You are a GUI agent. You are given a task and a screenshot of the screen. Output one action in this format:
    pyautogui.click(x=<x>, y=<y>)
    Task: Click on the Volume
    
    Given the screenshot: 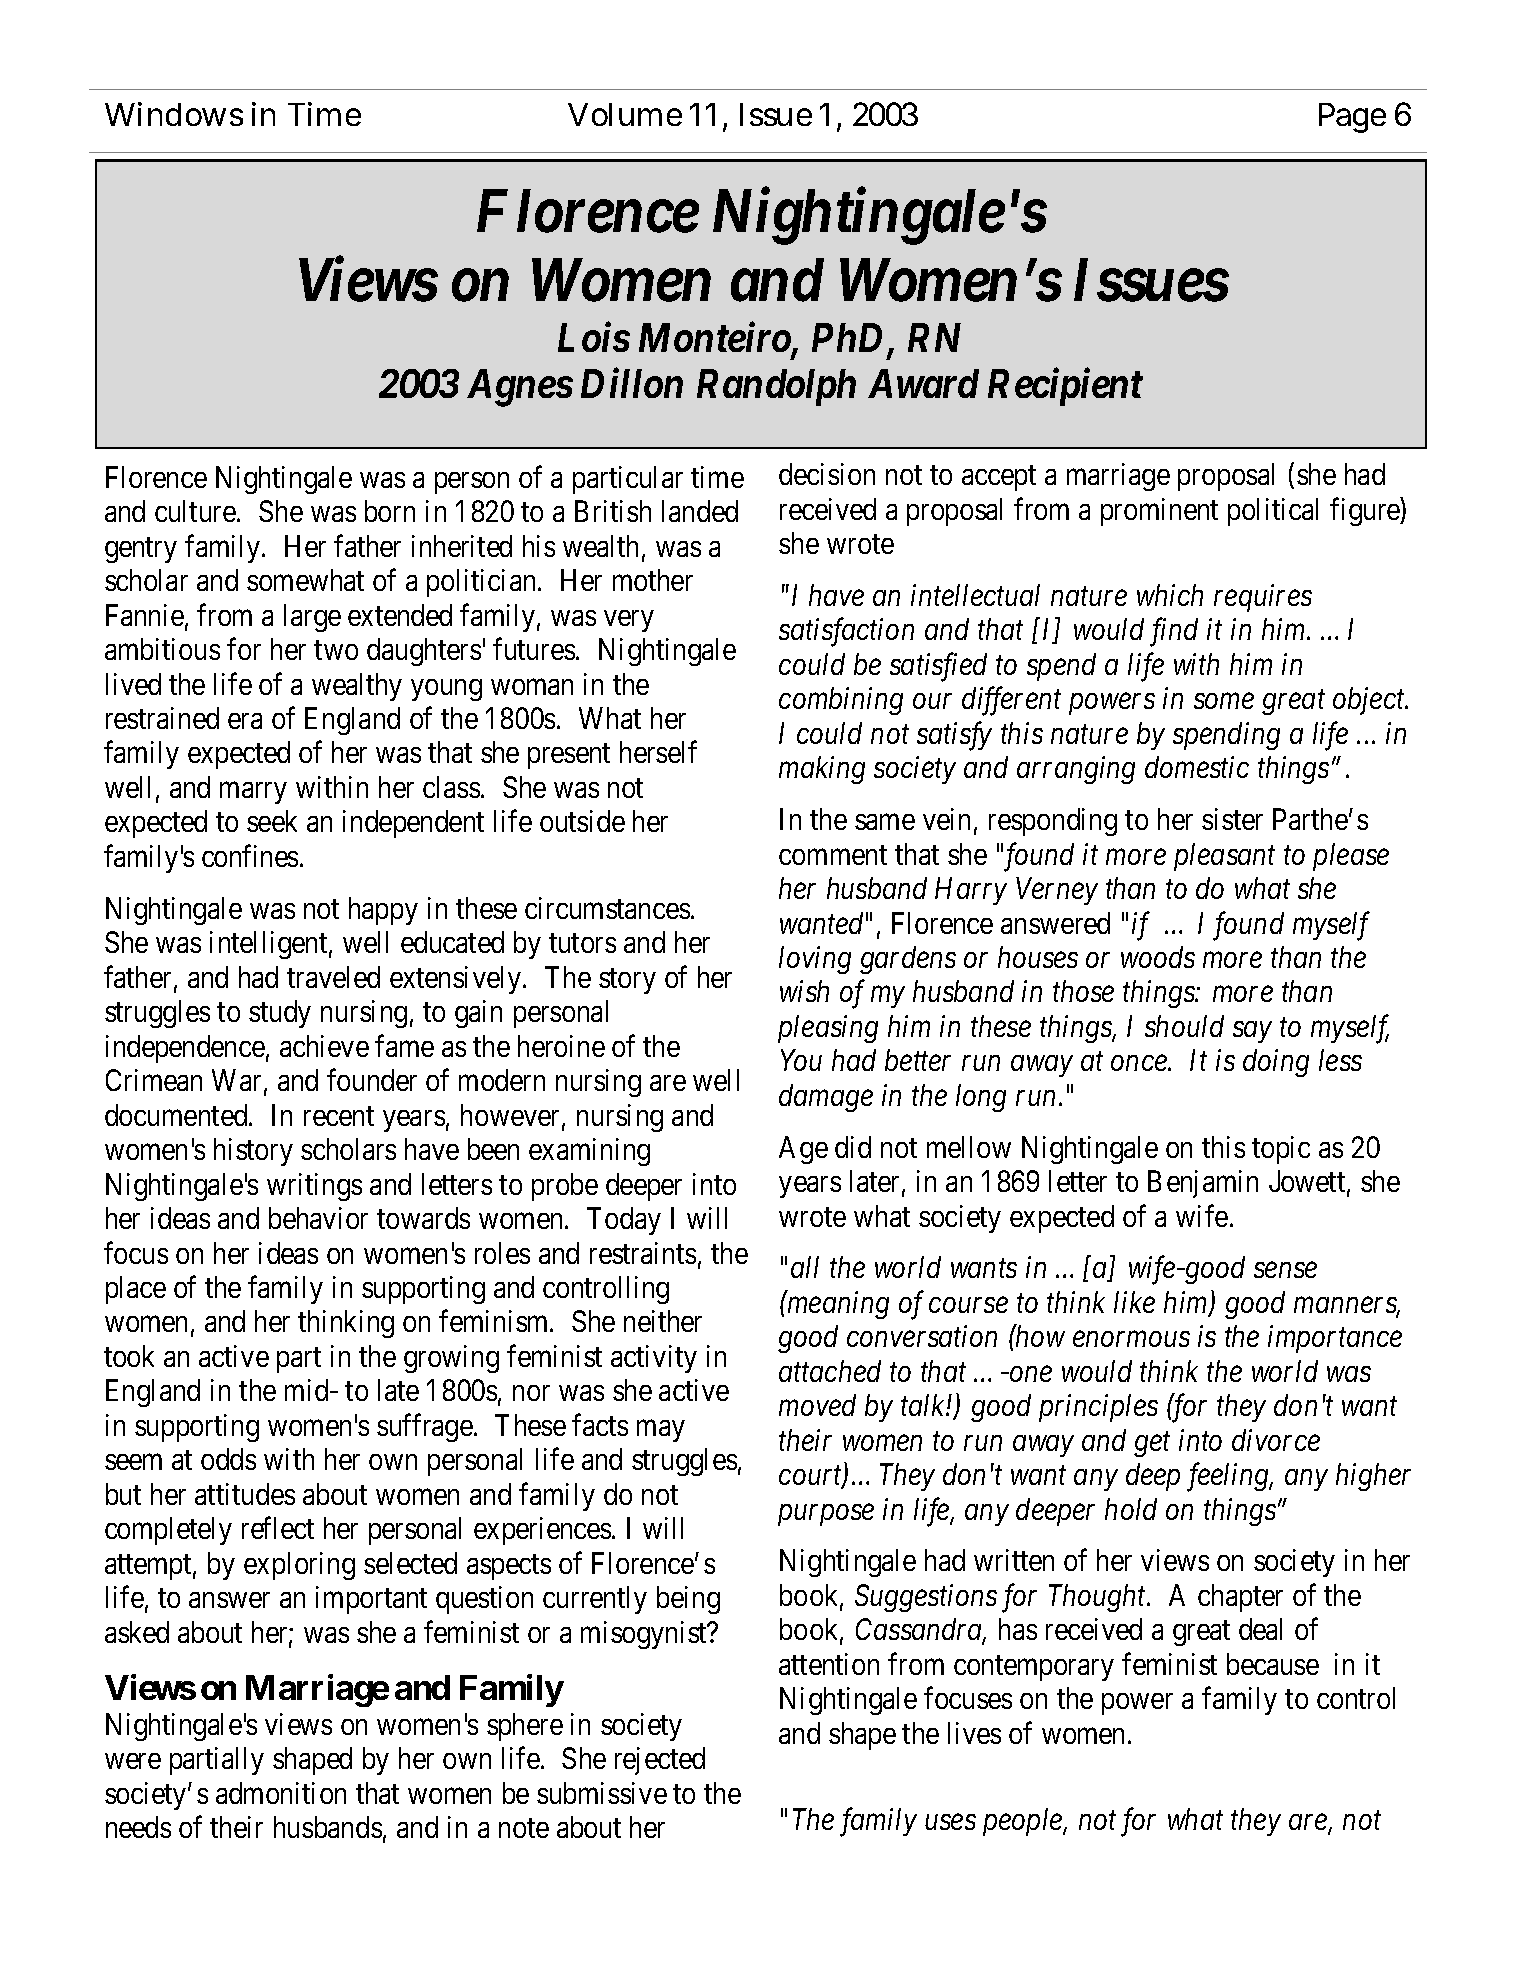 What is the action you would take?
    pyautogui.click(x=625, y=114)
